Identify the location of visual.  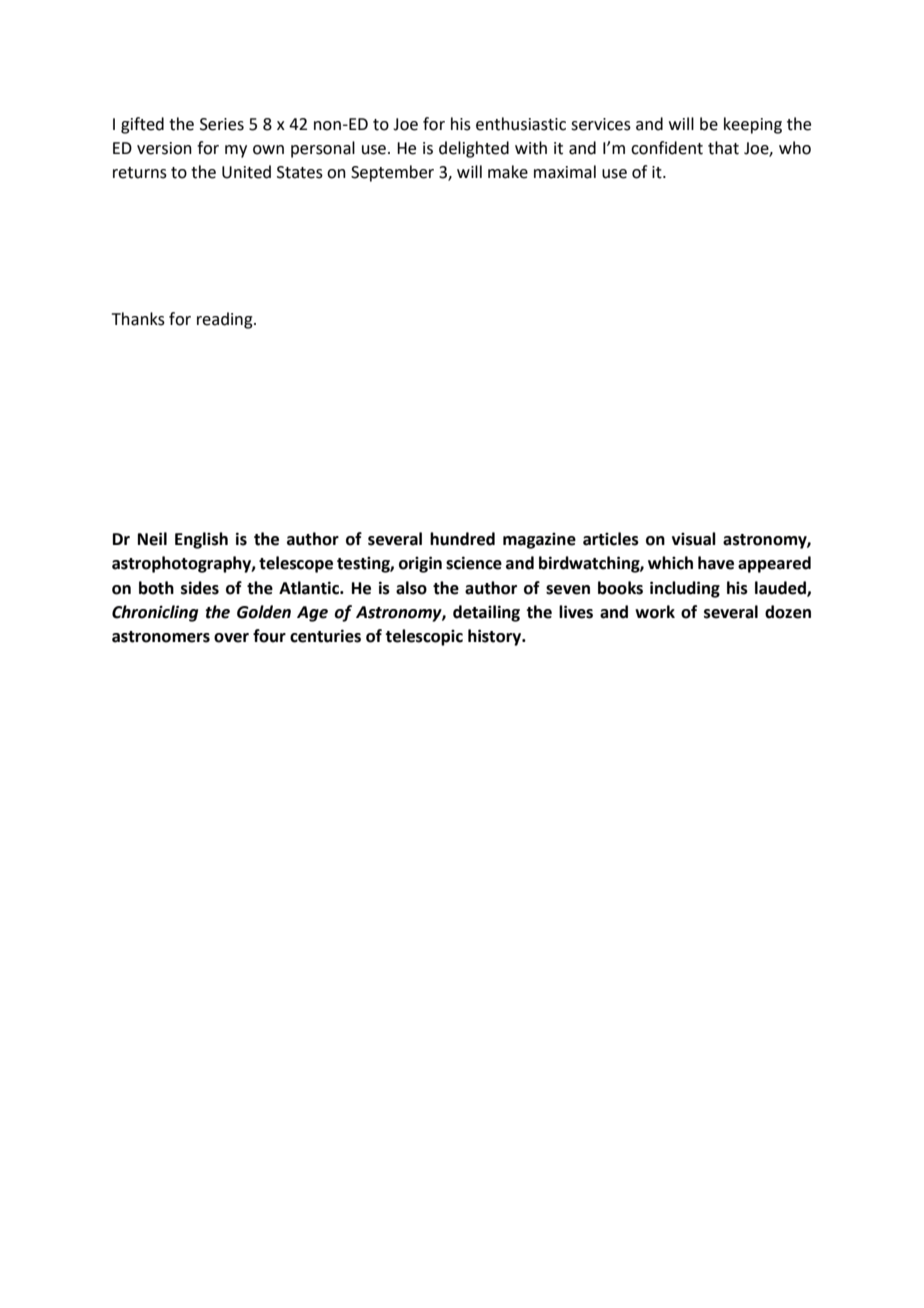
(694, 539).
